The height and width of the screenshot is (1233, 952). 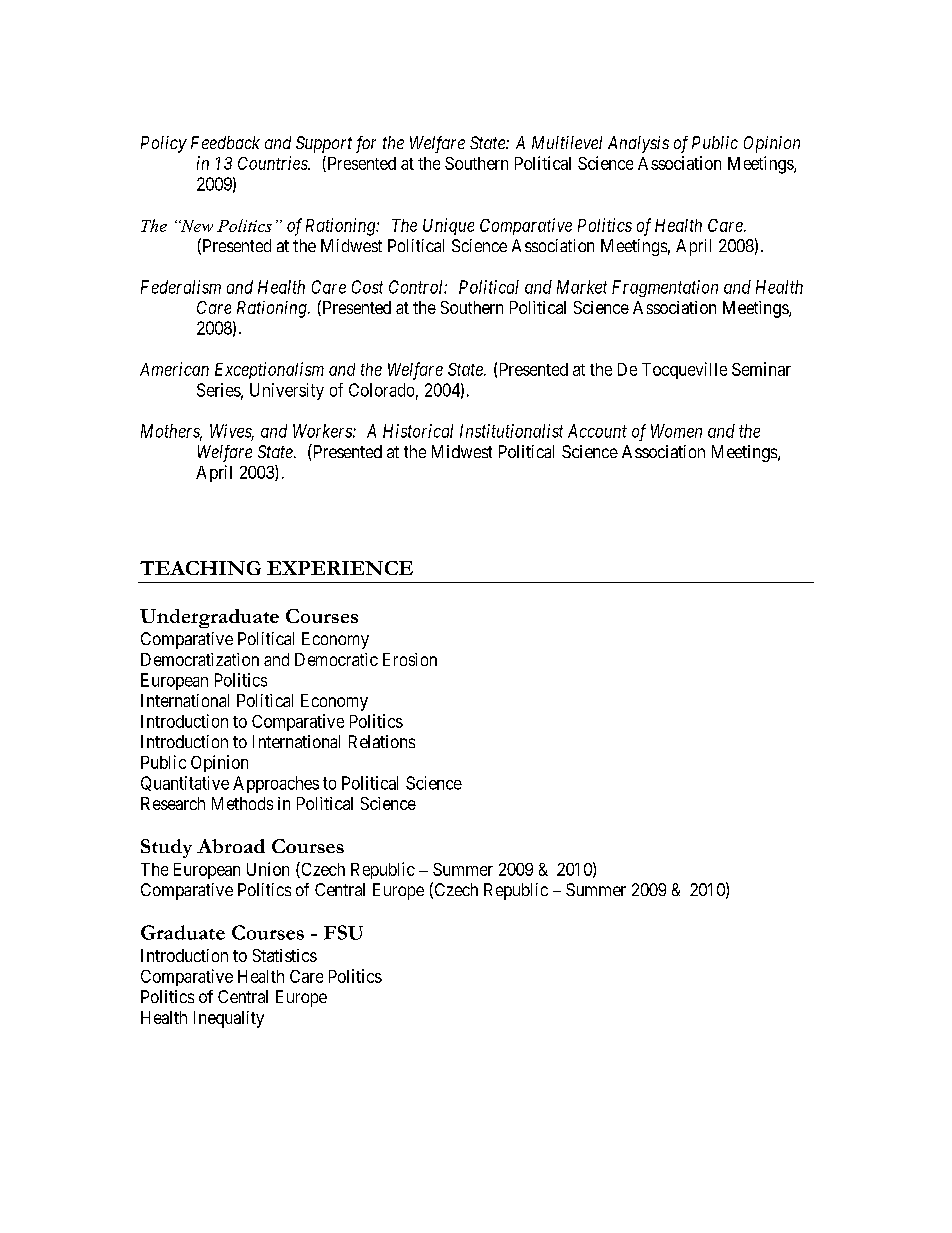 What do you see at coordinates (418, 431) in the screenshot?
I see `Historical` at bounding box center [418, 431].
